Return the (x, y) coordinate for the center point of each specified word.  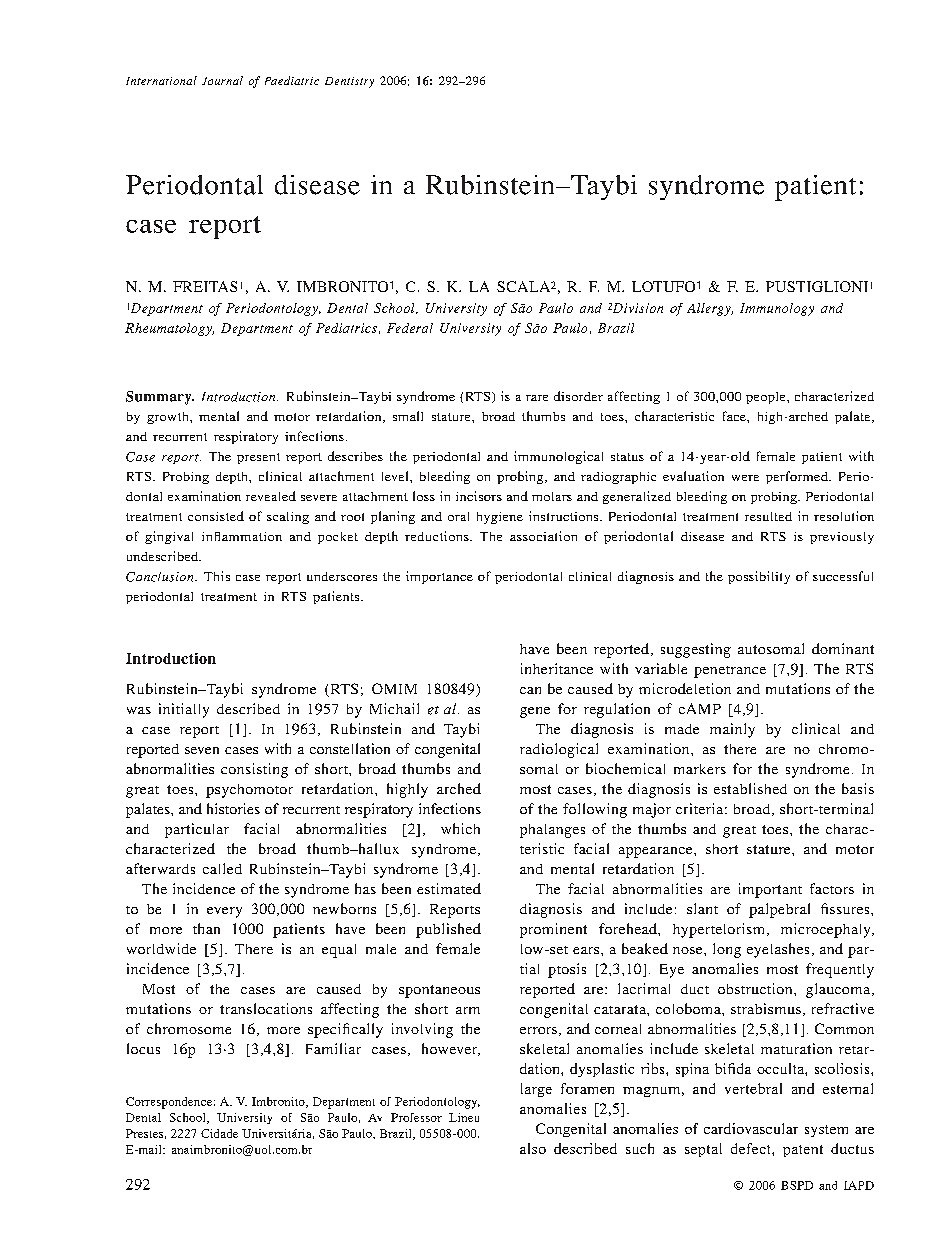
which (460, 828)
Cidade (219, 1133)
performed (798, 477)
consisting (254, 770)
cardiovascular (751, 1128)
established (750, 788)
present (258, 458)
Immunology (777, 309)
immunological (558, 457)
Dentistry (349, 82)
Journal (222, 80)
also (533, 1148)
